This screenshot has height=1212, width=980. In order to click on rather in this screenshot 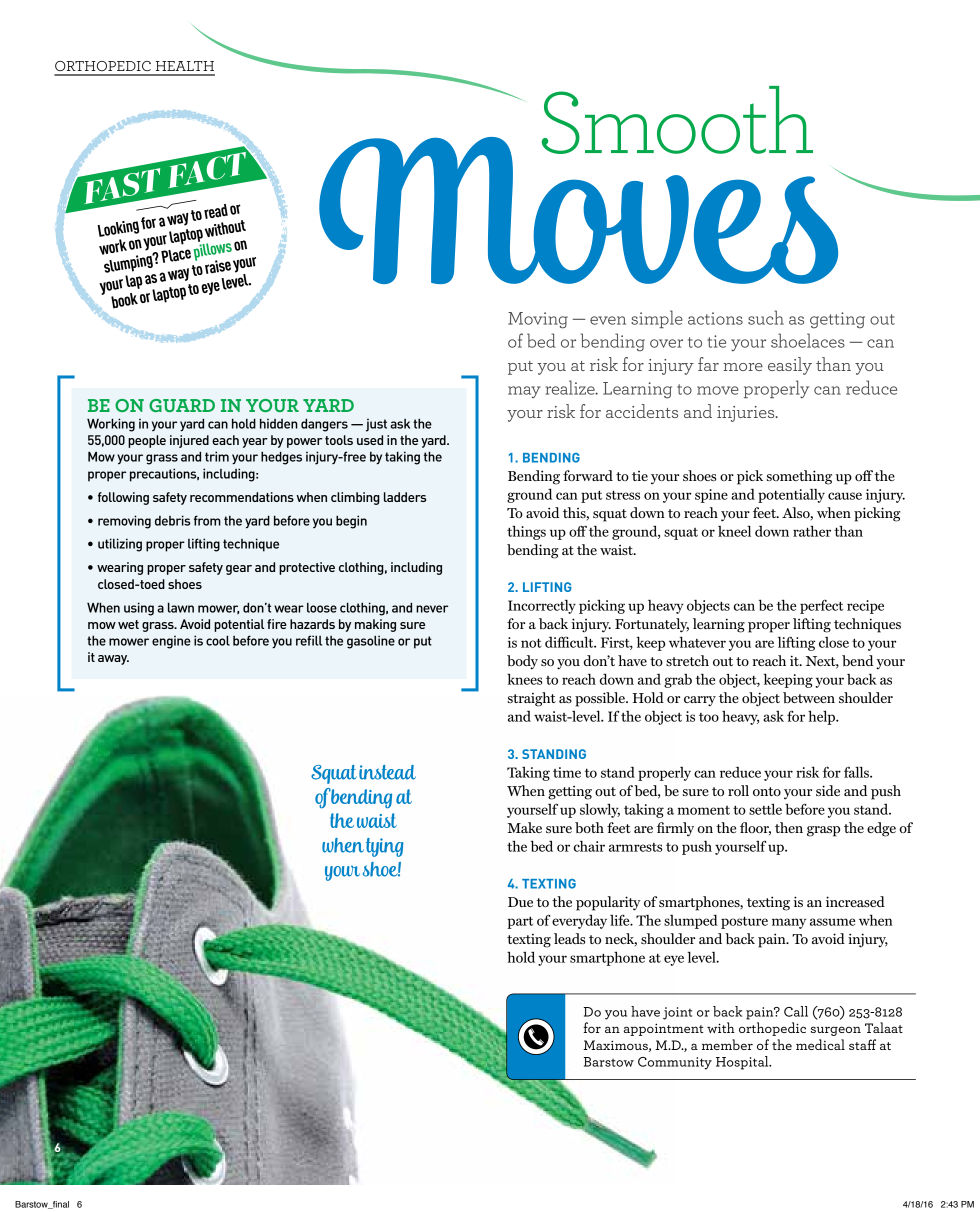, I will do `click(812, 531)`.
